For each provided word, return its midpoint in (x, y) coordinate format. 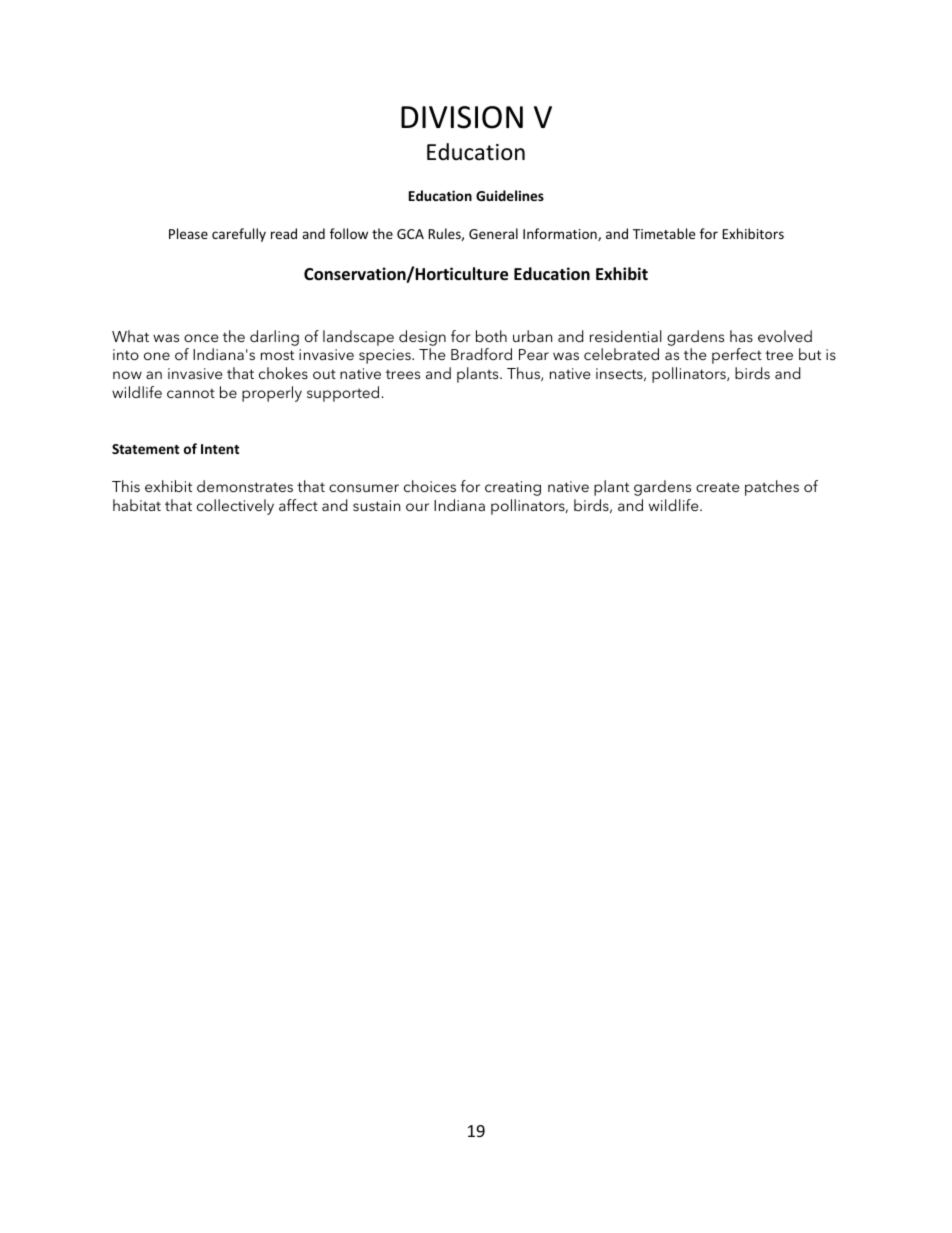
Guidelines (510, 195)
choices (430, 486)
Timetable (664, 233)
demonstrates (245, 486)
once (201, 338)
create (717, 487)
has (741, 336)
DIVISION (462, 117)
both (491, 336)
